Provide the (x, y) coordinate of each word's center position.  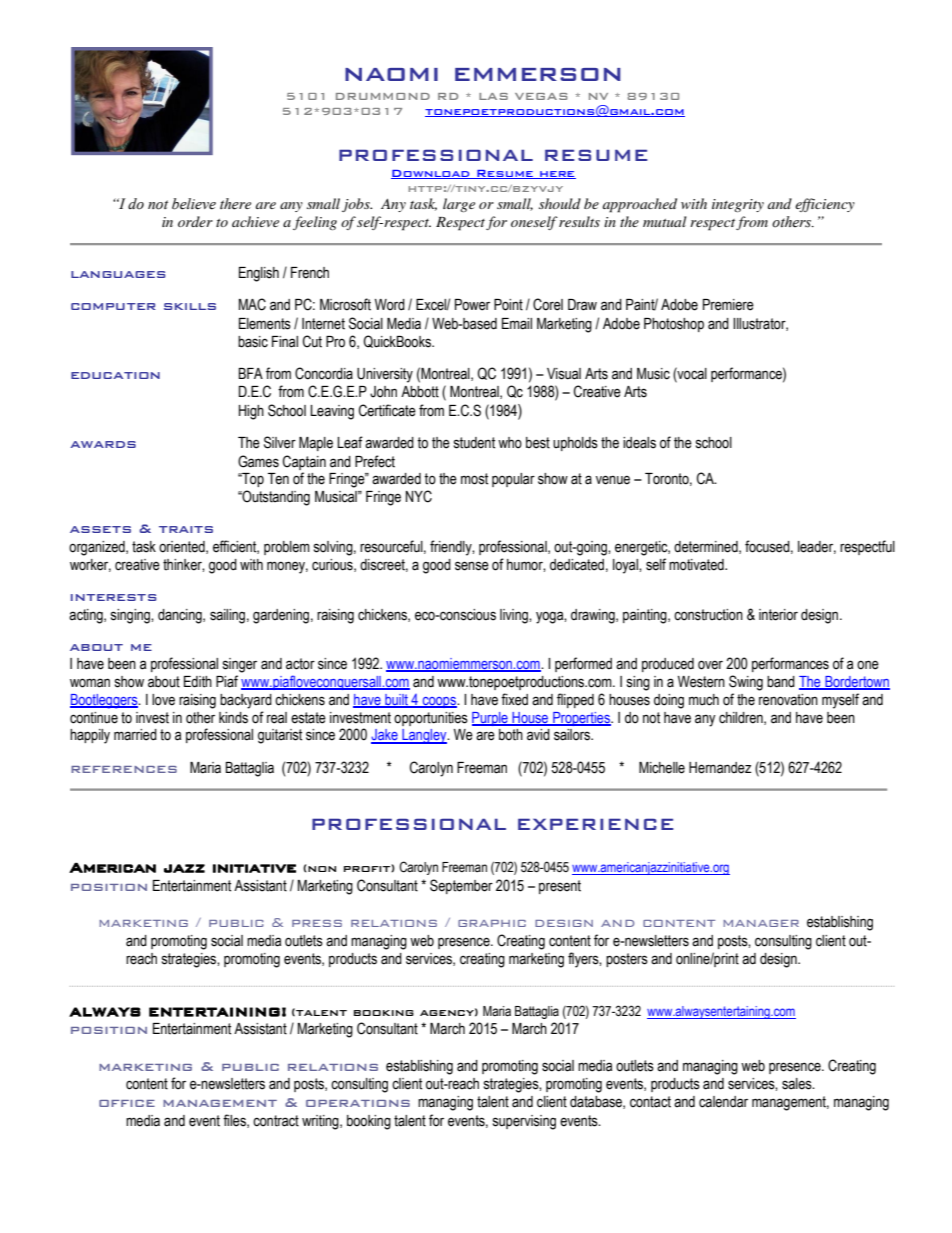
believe (194, 204)
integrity (738, 205)
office (127, 1103)
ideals (639, 443)
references (124, 769)
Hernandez (720, 768)
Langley (424, 736)
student (474, 443)
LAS (493, 96)
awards (103, 444)
